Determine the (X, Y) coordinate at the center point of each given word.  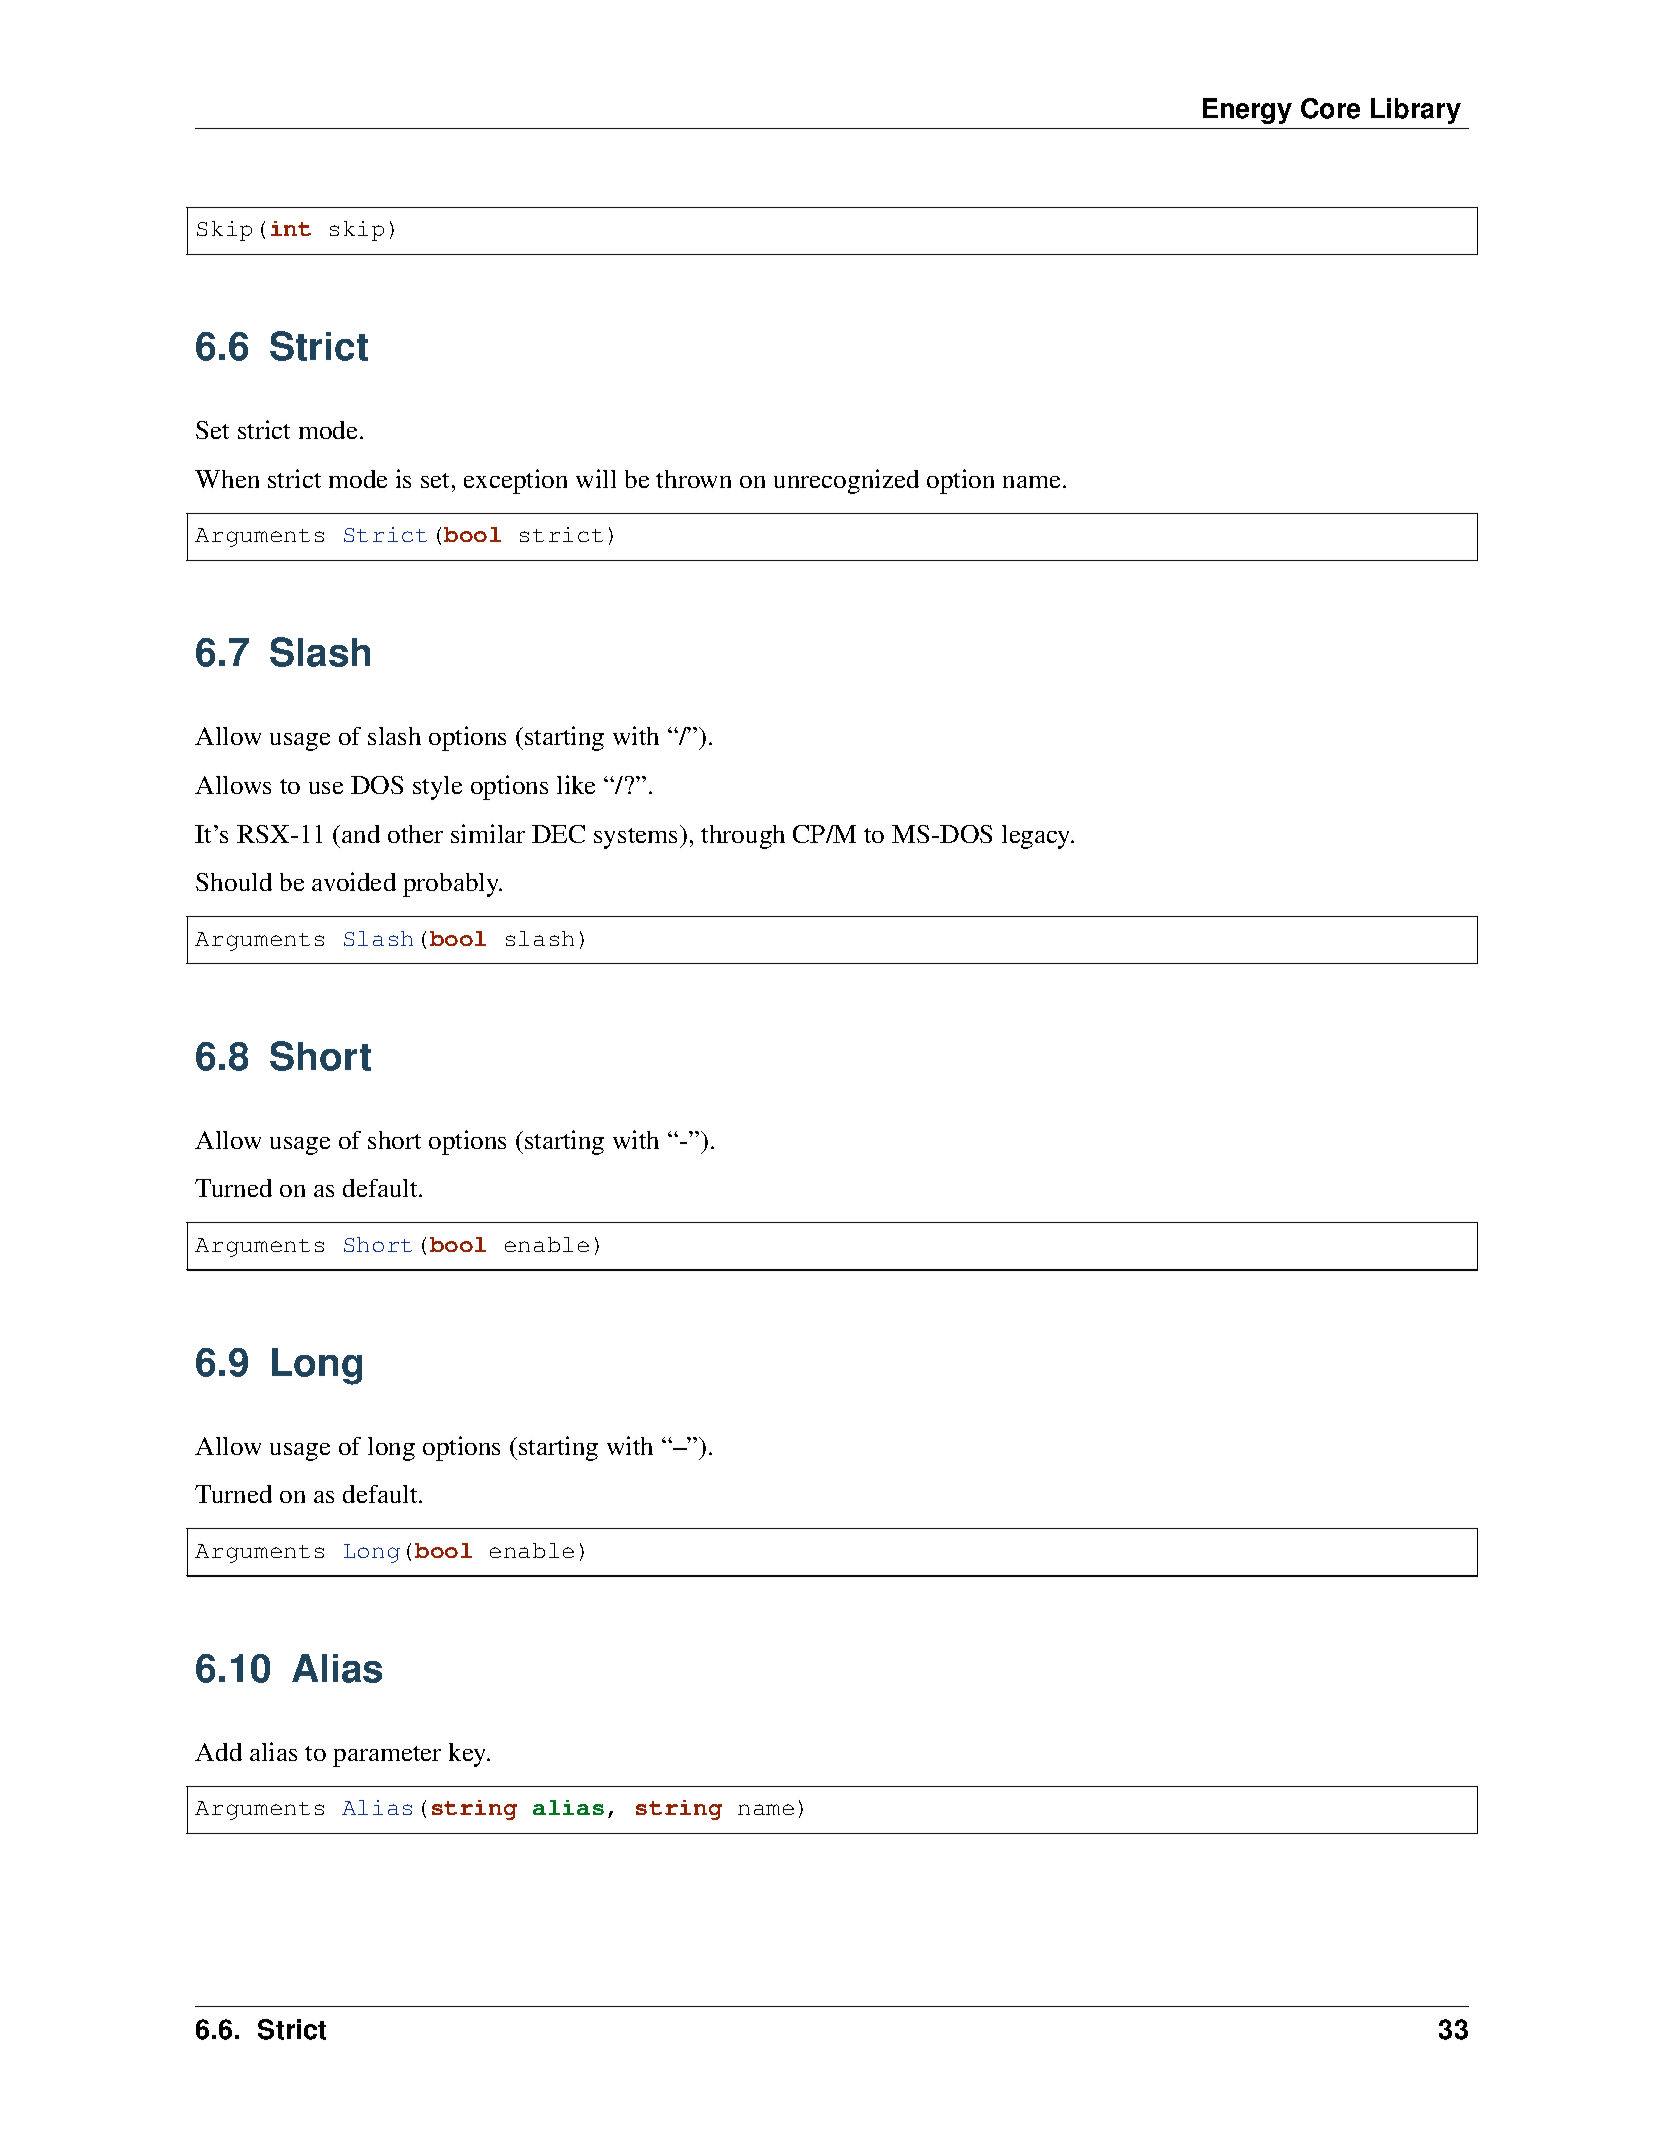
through (743, 837)
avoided (354, 881)
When (227, 479)
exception (515, 481)
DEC (558, 834)
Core (1330, 108)
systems (637, 837)
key (469, 1755)
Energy (1247, 111)
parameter (387, 1756)
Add (218, 1752)
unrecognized (846, 481)
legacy (1037, 837)
